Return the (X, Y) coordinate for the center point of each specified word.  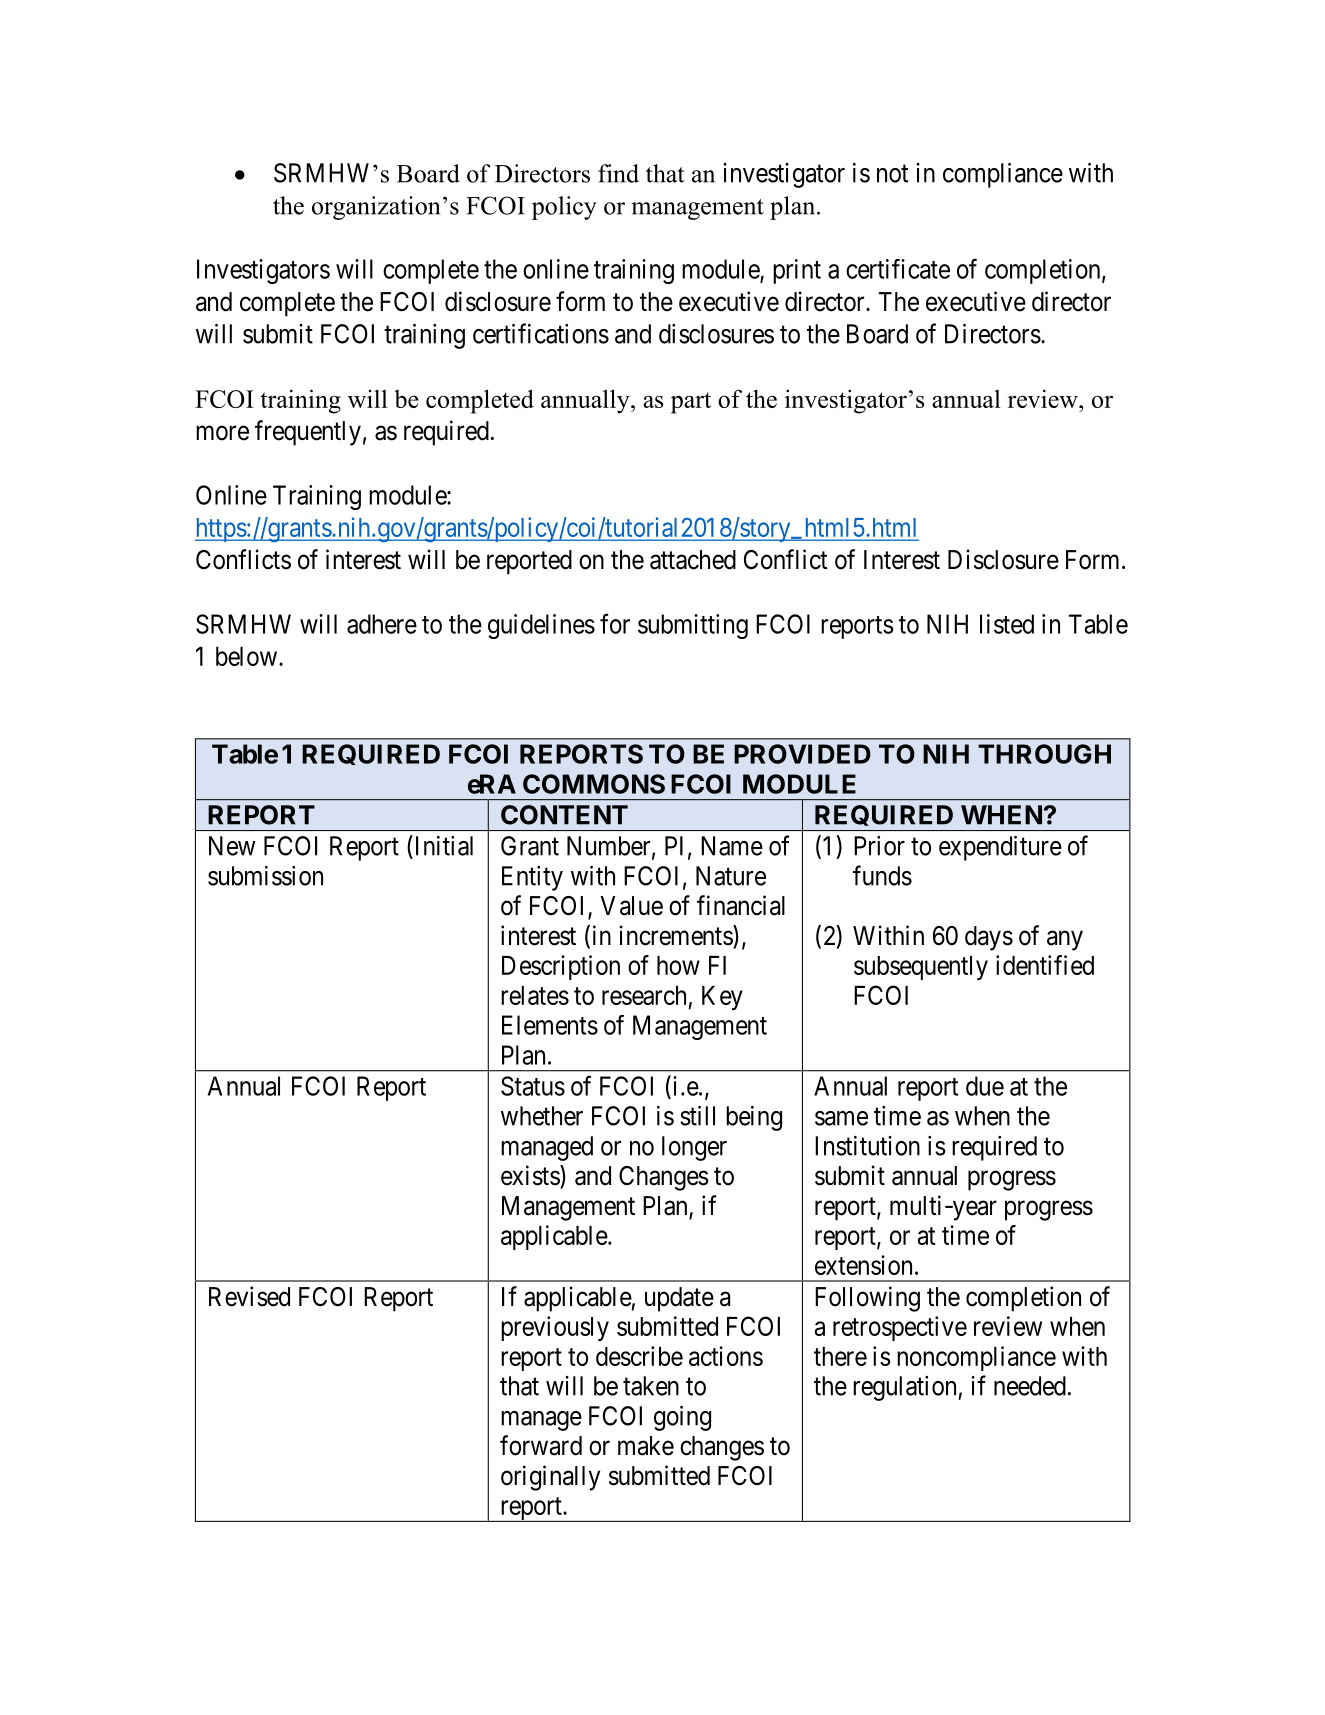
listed (1007, 624)
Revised (249, 1296)
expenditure (1000, 848)
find (618, 173)
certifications (541, 333)
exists (531, 1176)
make (646, 1446)
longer (694, 1148)
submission (265, 876)
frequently (308, 433)
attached (693, 560)
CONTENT (564, 815)
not (893, 174)
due (985, 1086)
